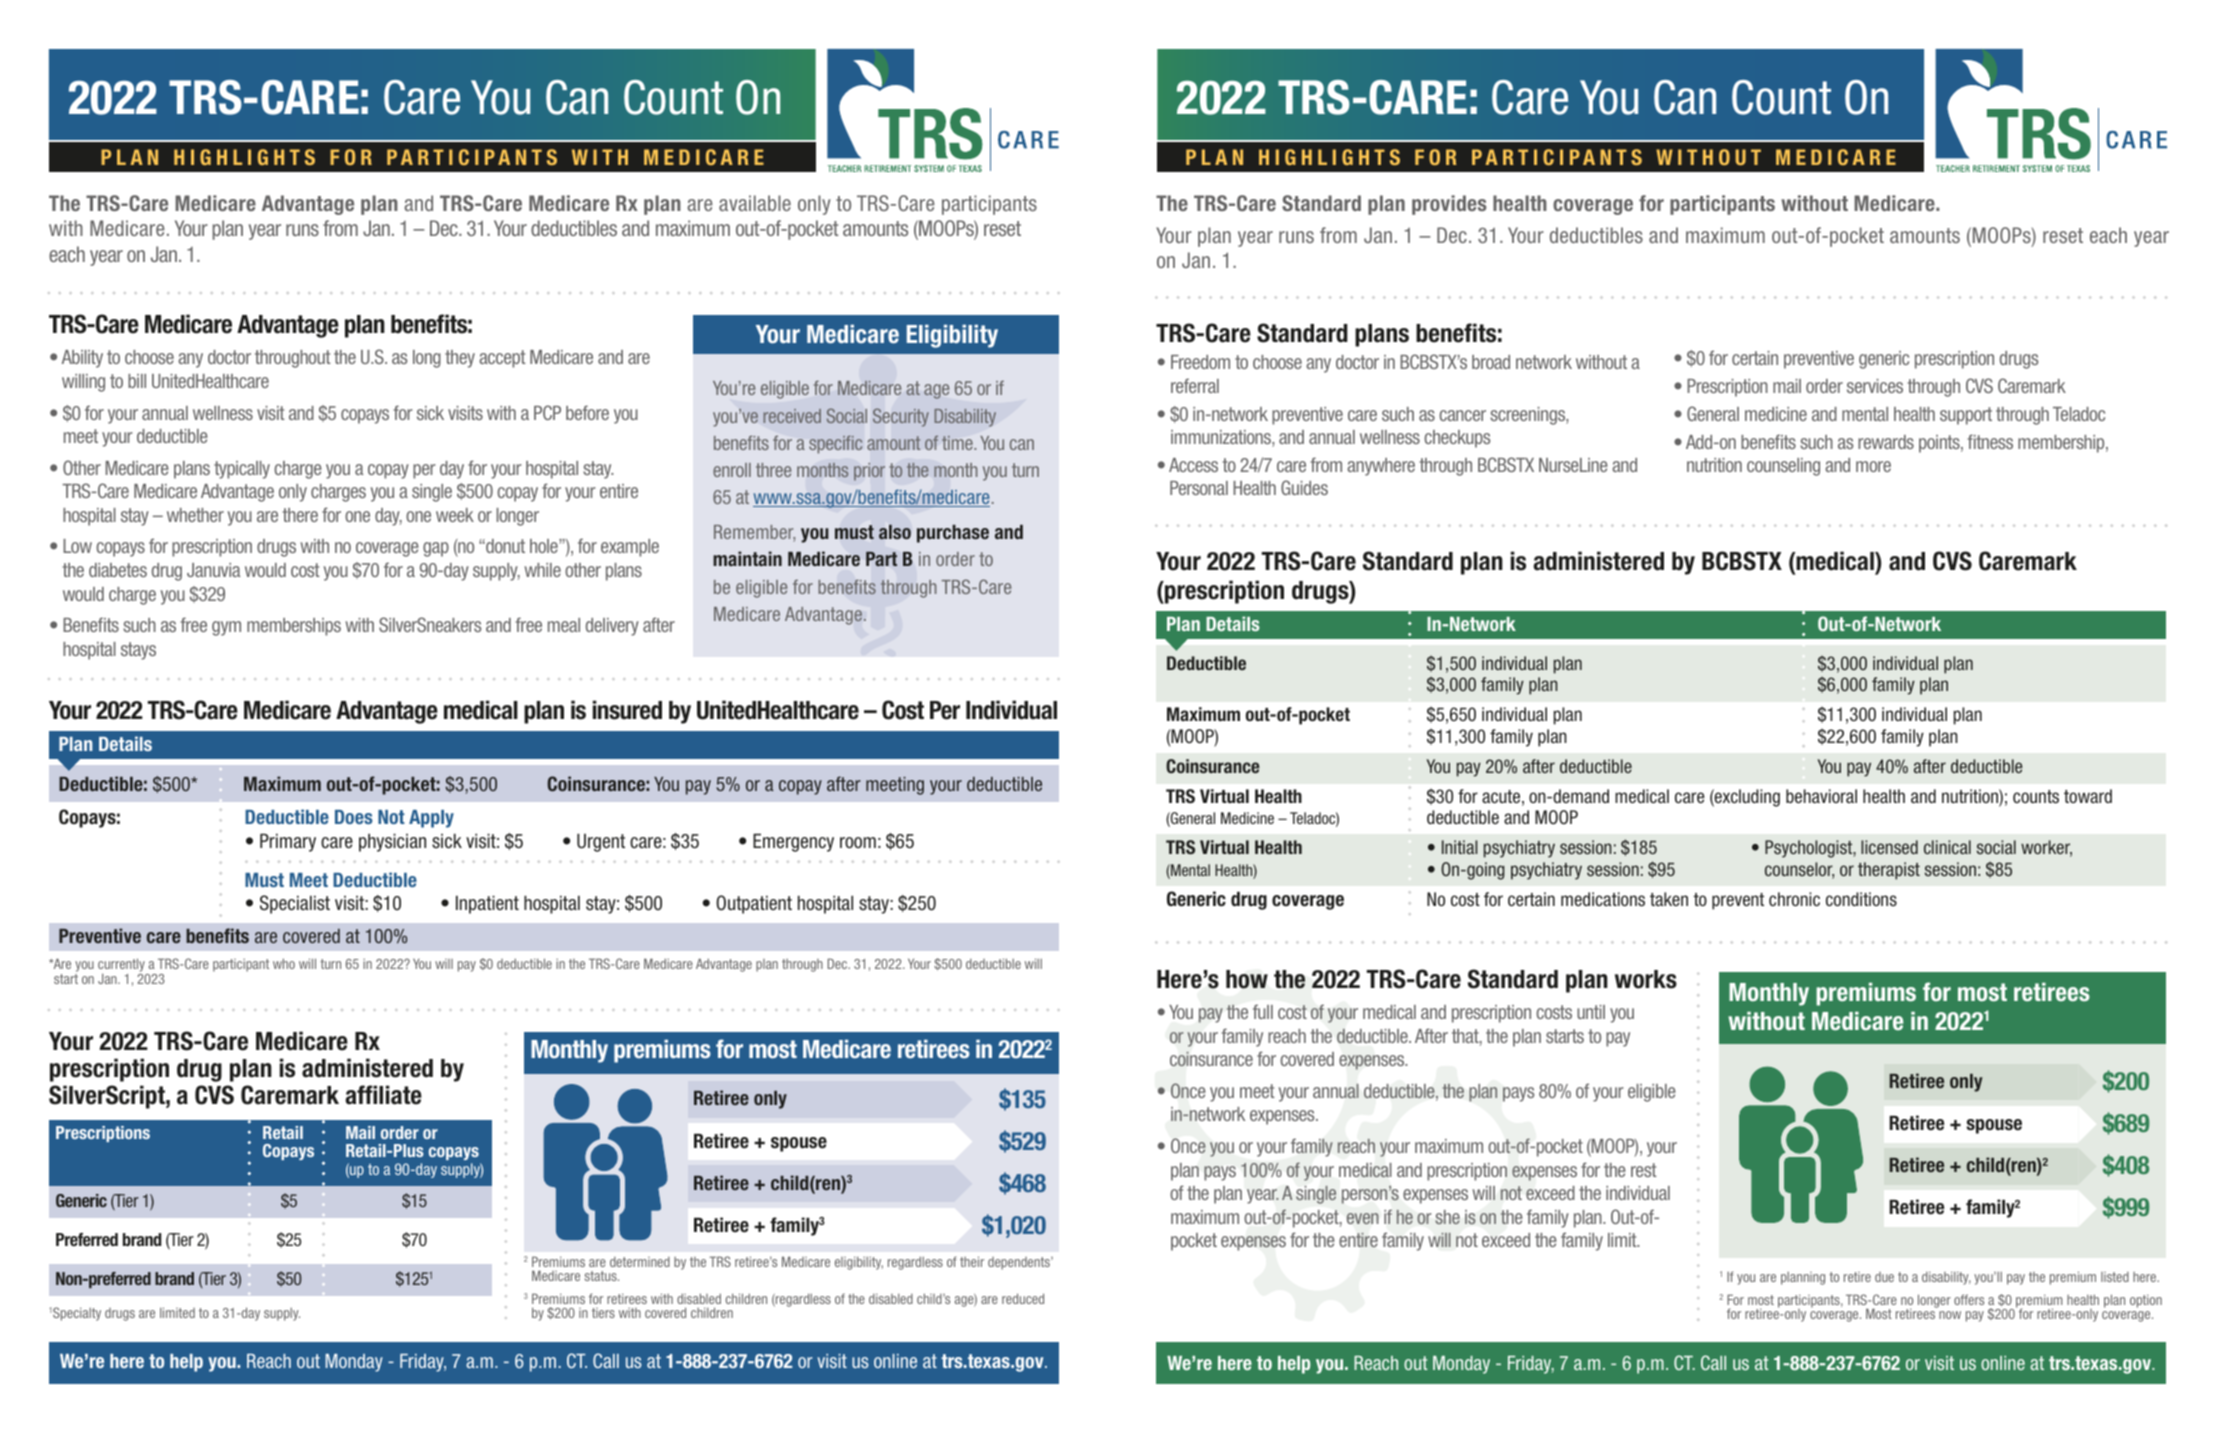 The height and width of the screenshot is (1433, 2215). What do you see at coordinates (1884, 1277) in the screenshot?
I see `due` at bounding box center [1884, 1277].
